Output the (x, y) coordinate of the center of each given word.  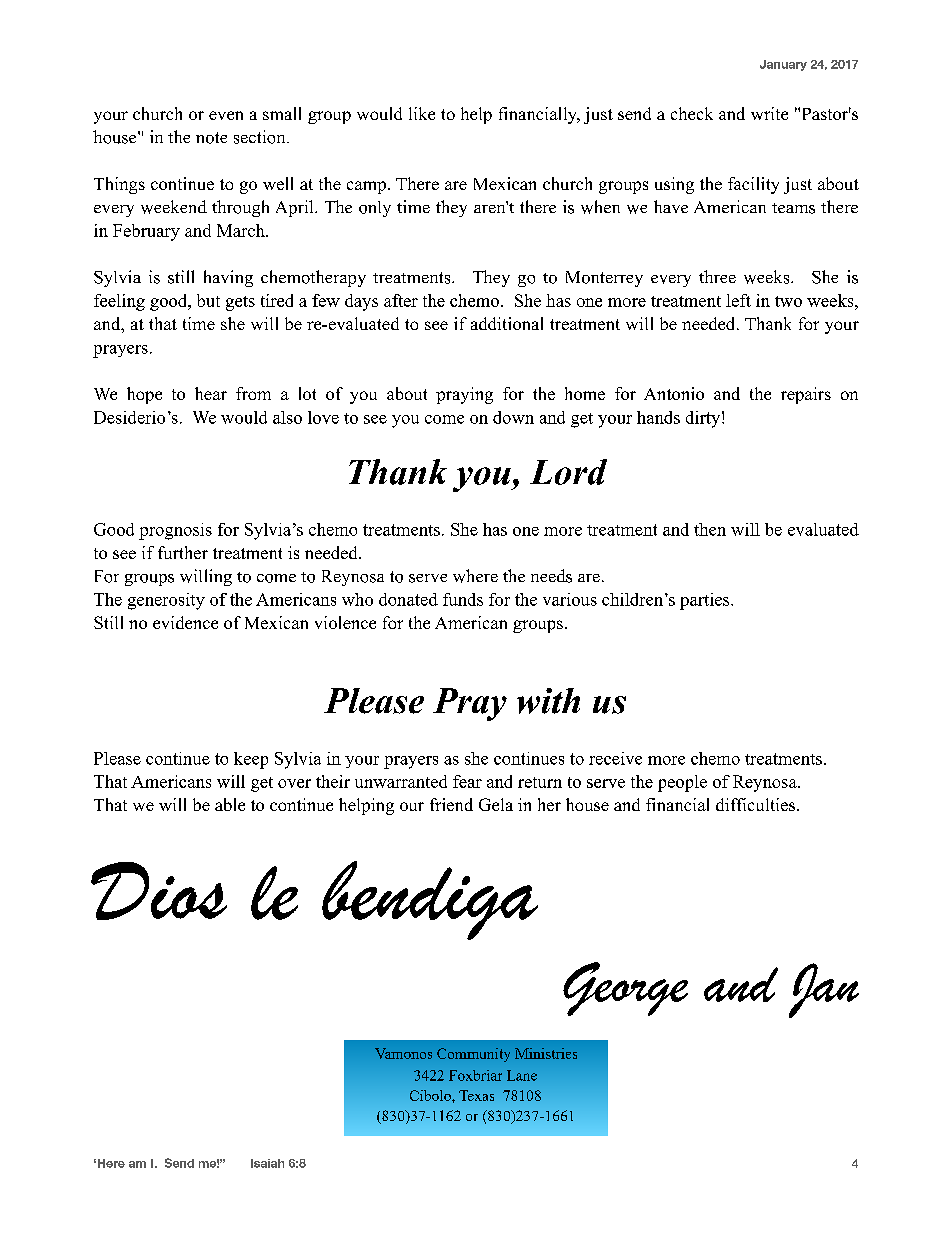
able (230, 804)
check (692, 113)
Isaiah (267, 1163)
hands (658, 417)
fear (467, 781)
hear (211, 393)
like (422, 113)
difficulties (757, 804)
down (513, 417)
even (226, 115)
